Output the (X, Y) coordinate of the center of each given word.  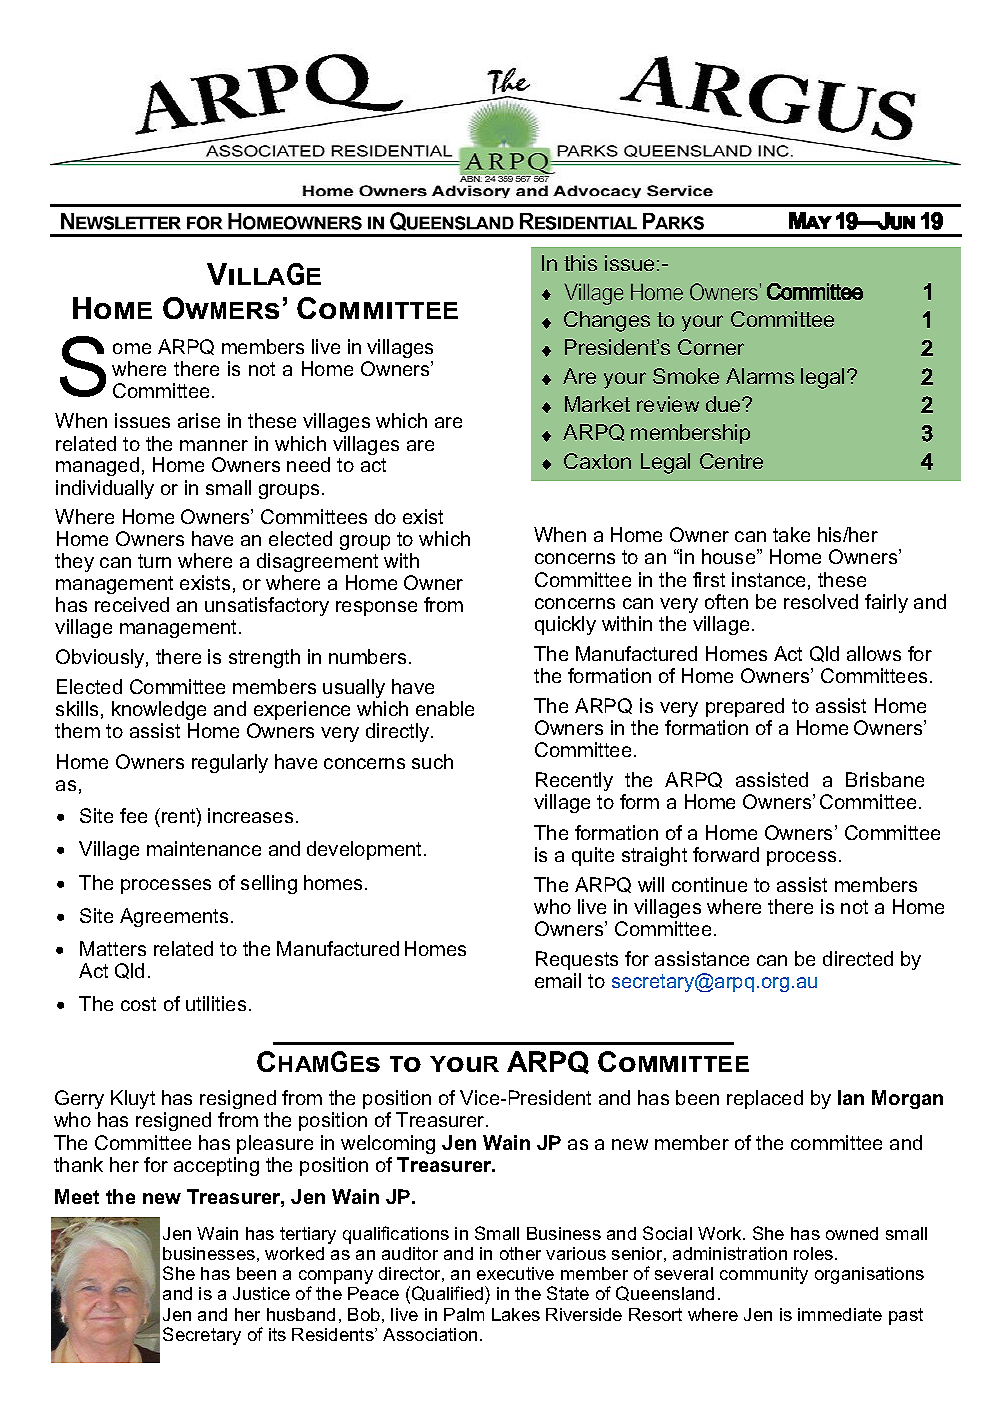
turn (154, 561)
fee (133, 815)
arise (199, 420)
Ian (851, 1097)
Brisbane (885, 779)
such (432, 761)
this (580, 263)
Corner (711, 347)
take (791, 534)
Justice (261, 1293)
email (558, 980)
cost (138, 1004)
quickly (565, 625)
